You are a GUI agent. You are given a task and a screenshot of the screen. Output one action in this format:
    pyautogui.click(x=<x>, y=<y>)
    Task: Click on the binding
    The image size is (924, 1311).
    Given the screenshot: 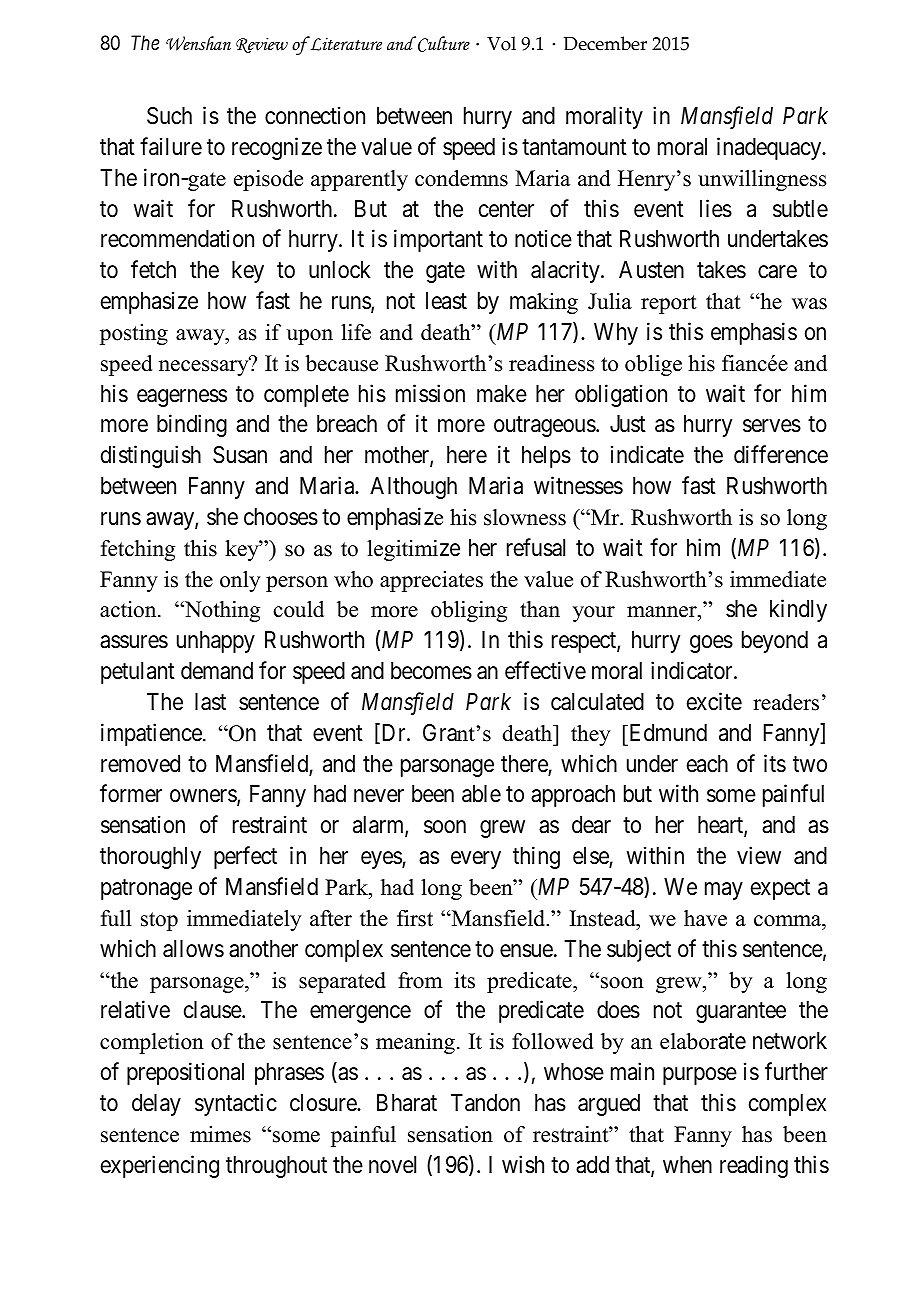 What is the action you would take?
    pyautogui.click(x=192, y=426)
